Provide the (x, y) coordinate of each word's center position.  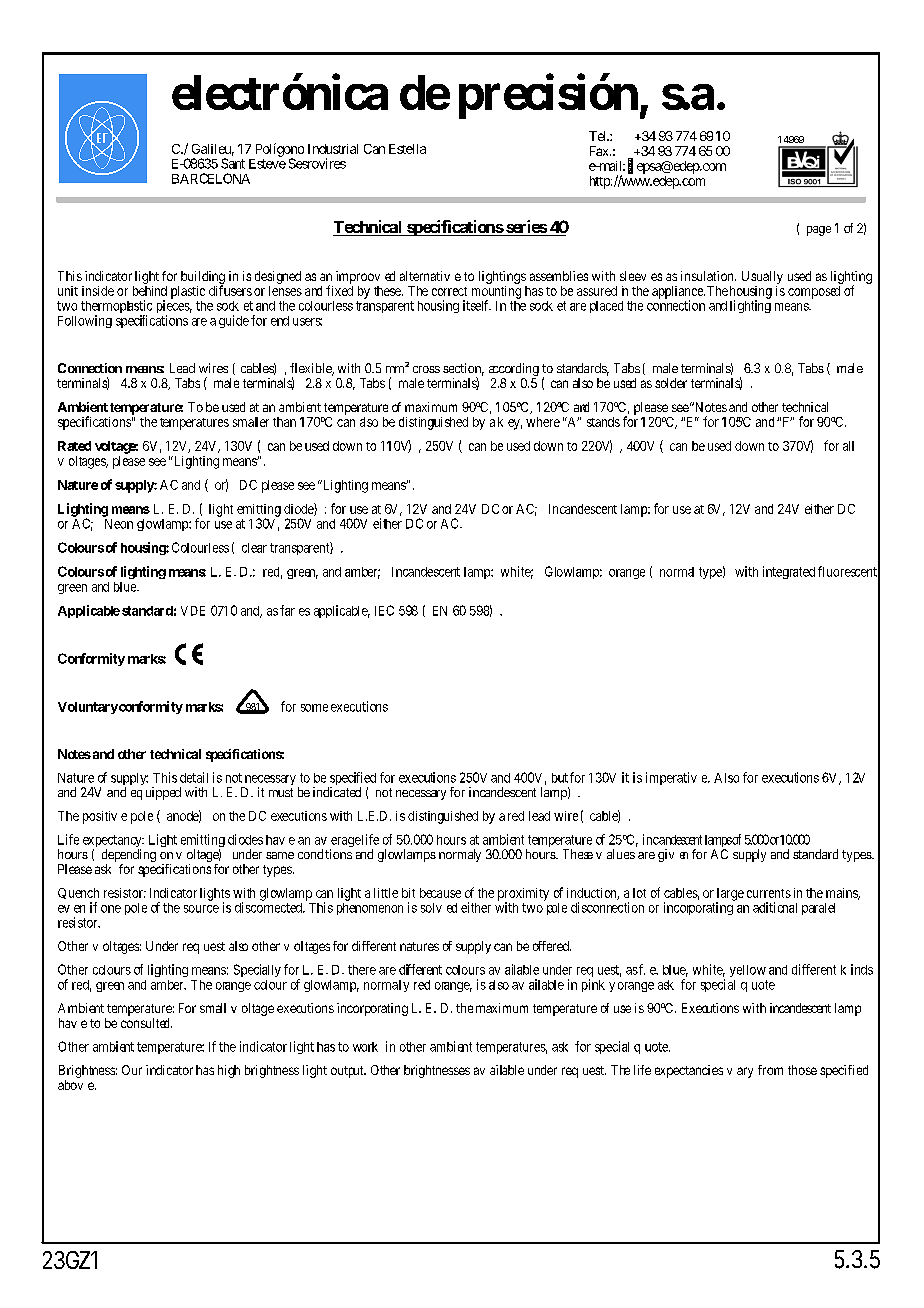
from (770, 1070)
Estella (407, 149)
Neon (119, 524)
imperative (677, 778)
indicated (337, 792)
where (543, 422)
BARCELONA (211, 178)
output (348, 1072)
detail (194, 777)
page (819, 231)
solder (671, 383)
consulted (146, 1023)
